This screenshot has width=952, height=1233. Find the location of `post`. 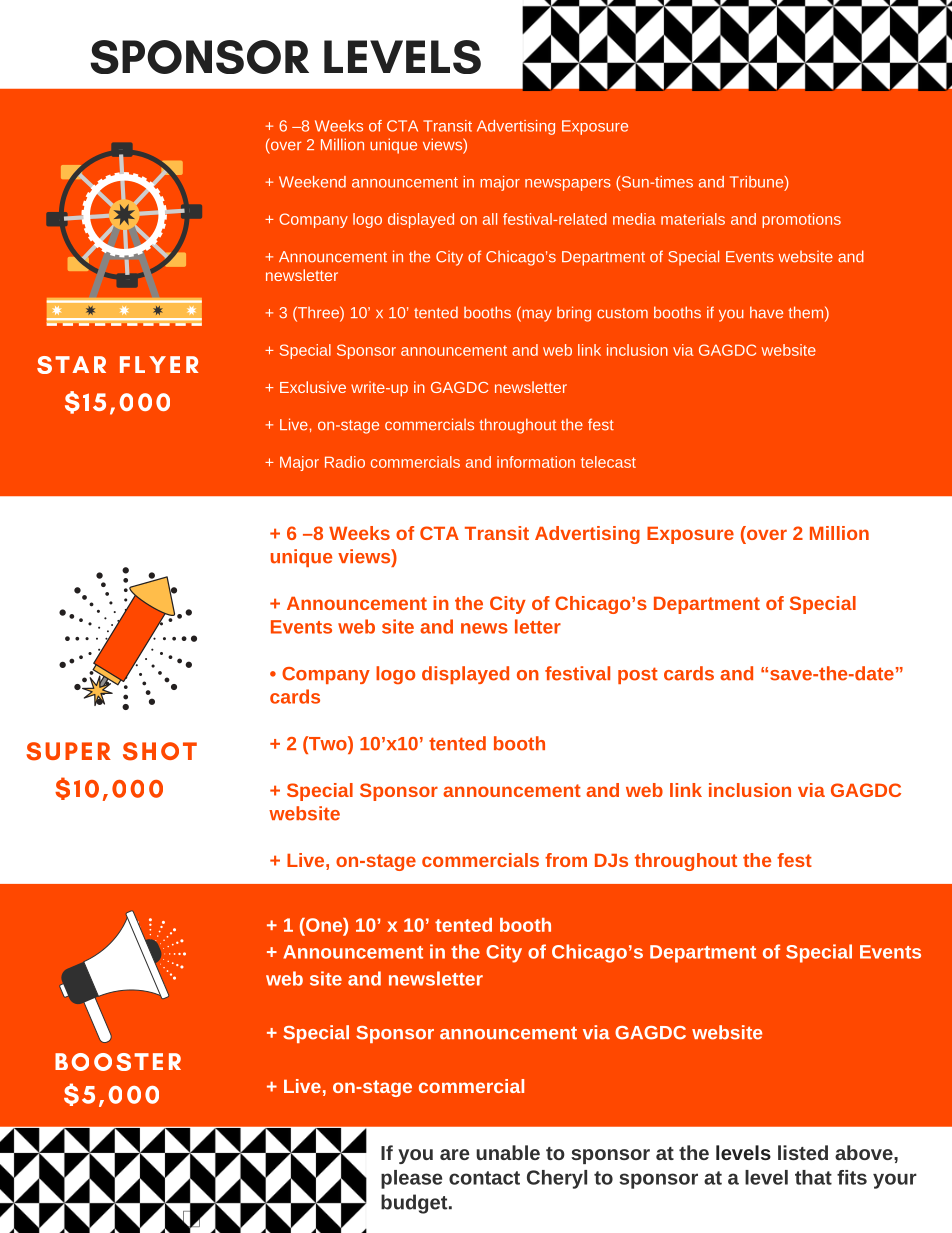

post is located at coordinates (638, 675).
